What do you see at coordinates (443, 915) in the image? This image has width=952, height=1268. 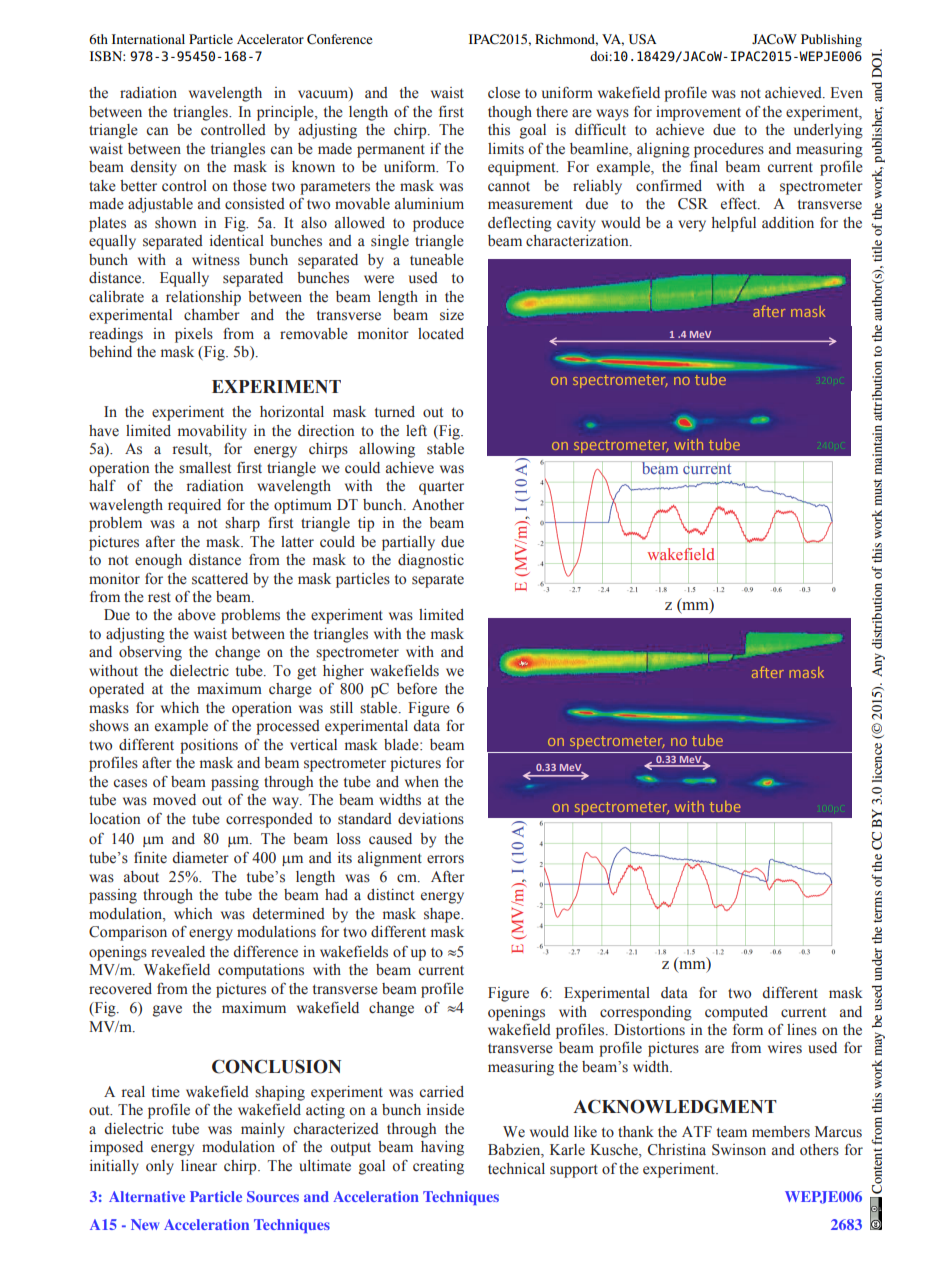 I see `shape` at bounding box center [443, 915].
